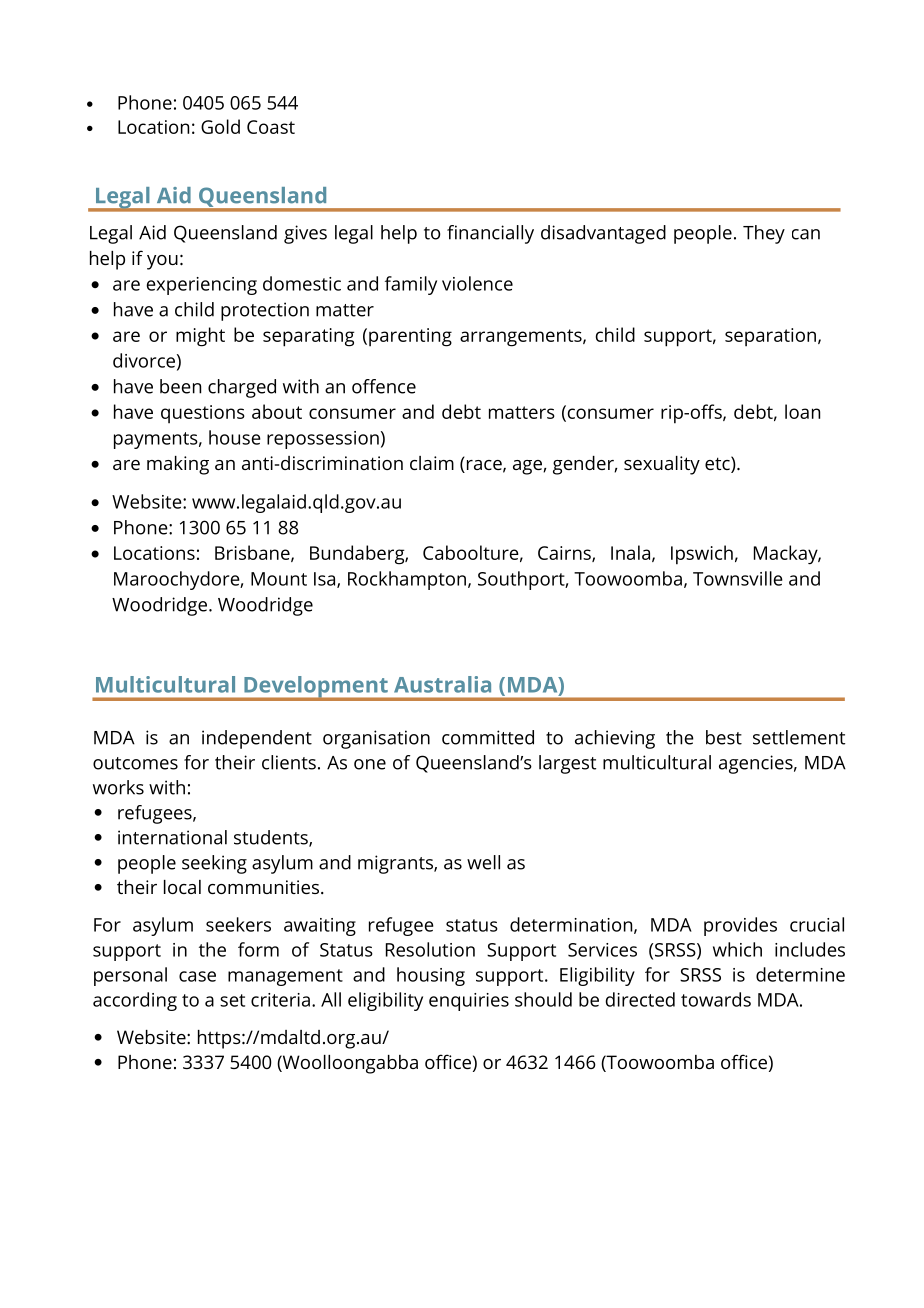  Describe the element at coordinates (764, 234) in the screenshot. I see `They` at that location.
